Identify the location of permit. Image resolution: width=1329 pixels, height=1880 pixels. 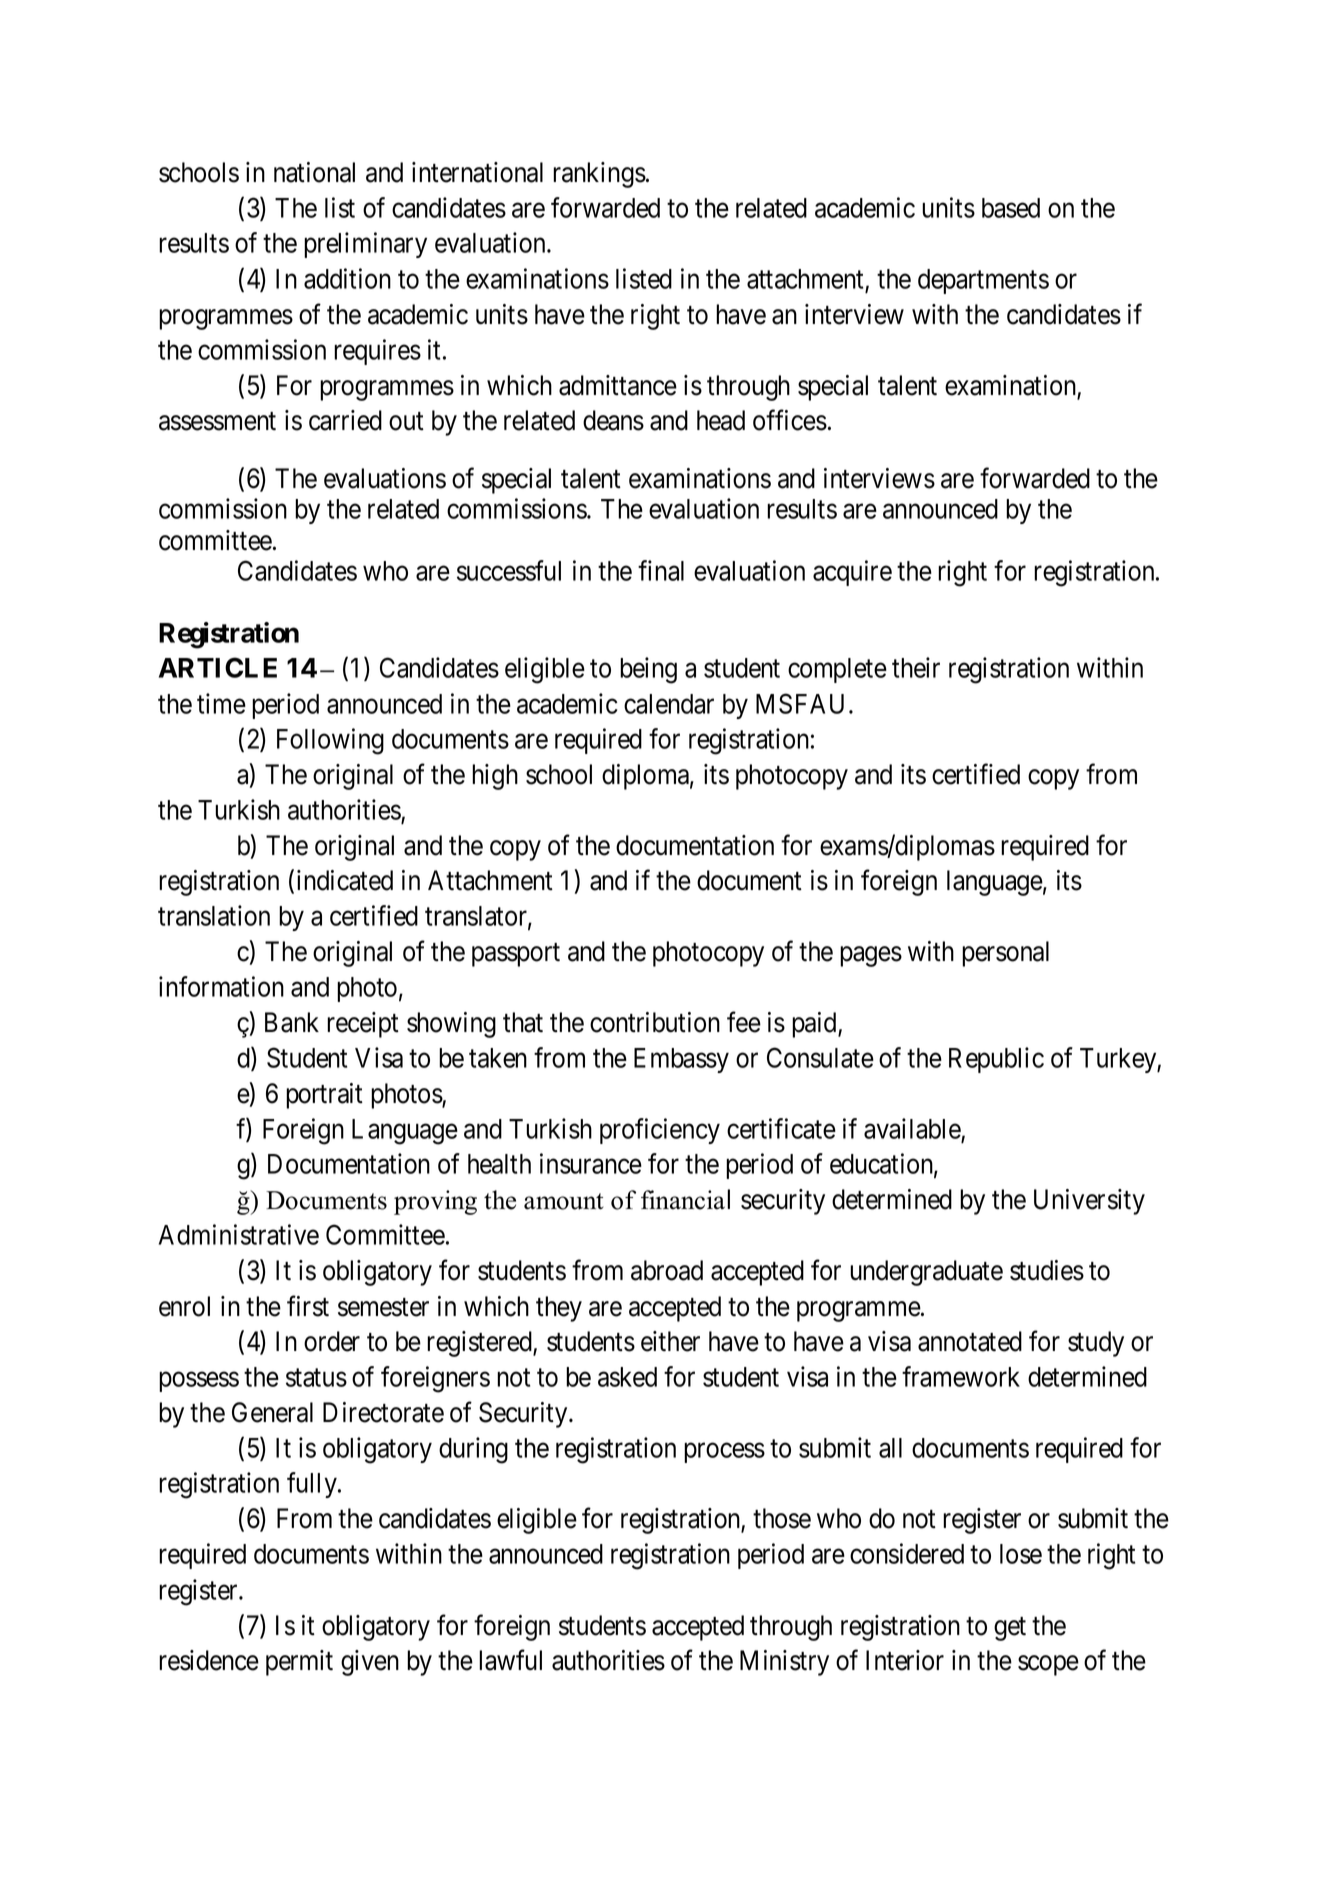
(299, 1663).
